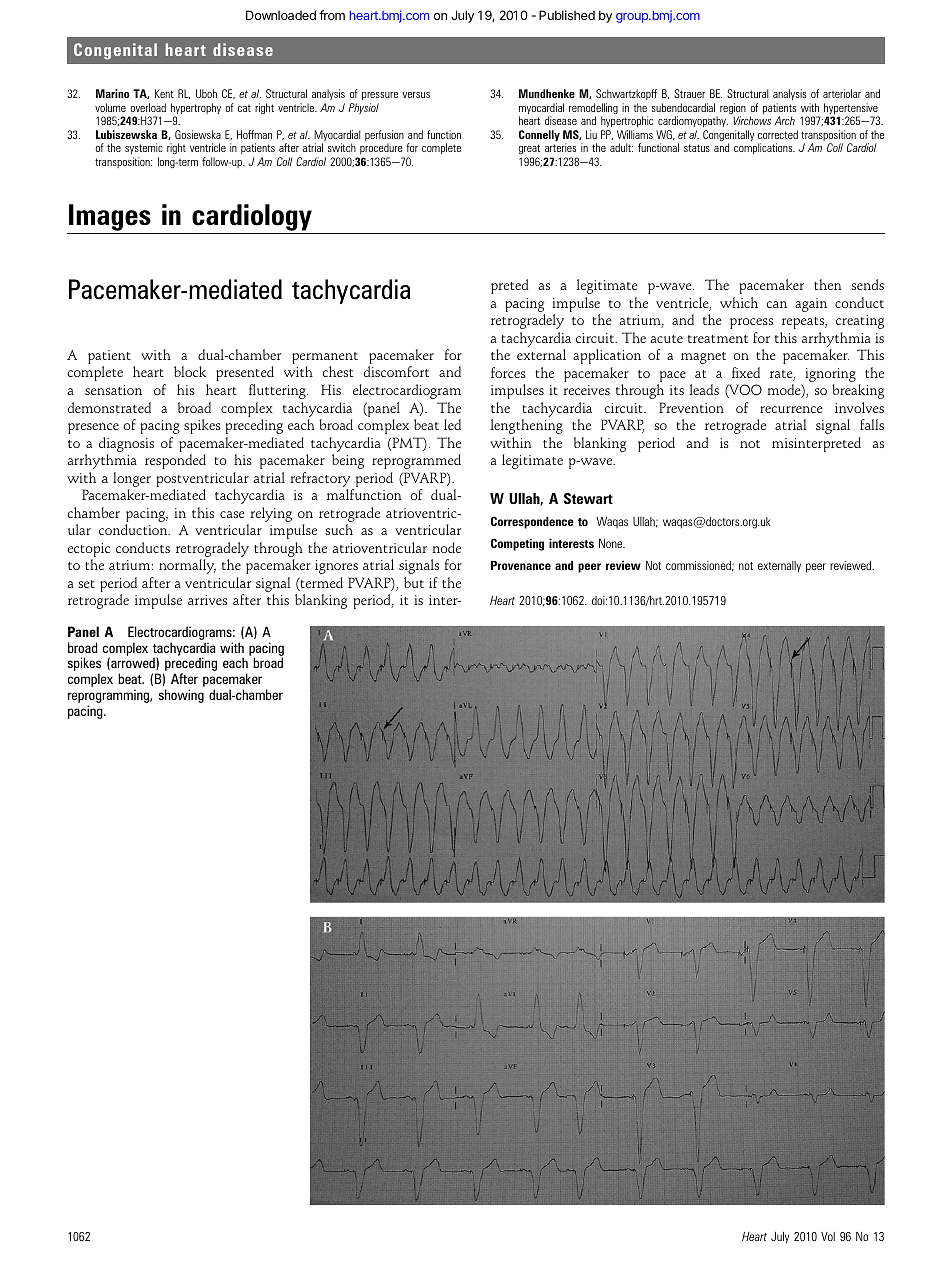 The image size is (952, 1270). I want to click on Images, so click(110, 217).
